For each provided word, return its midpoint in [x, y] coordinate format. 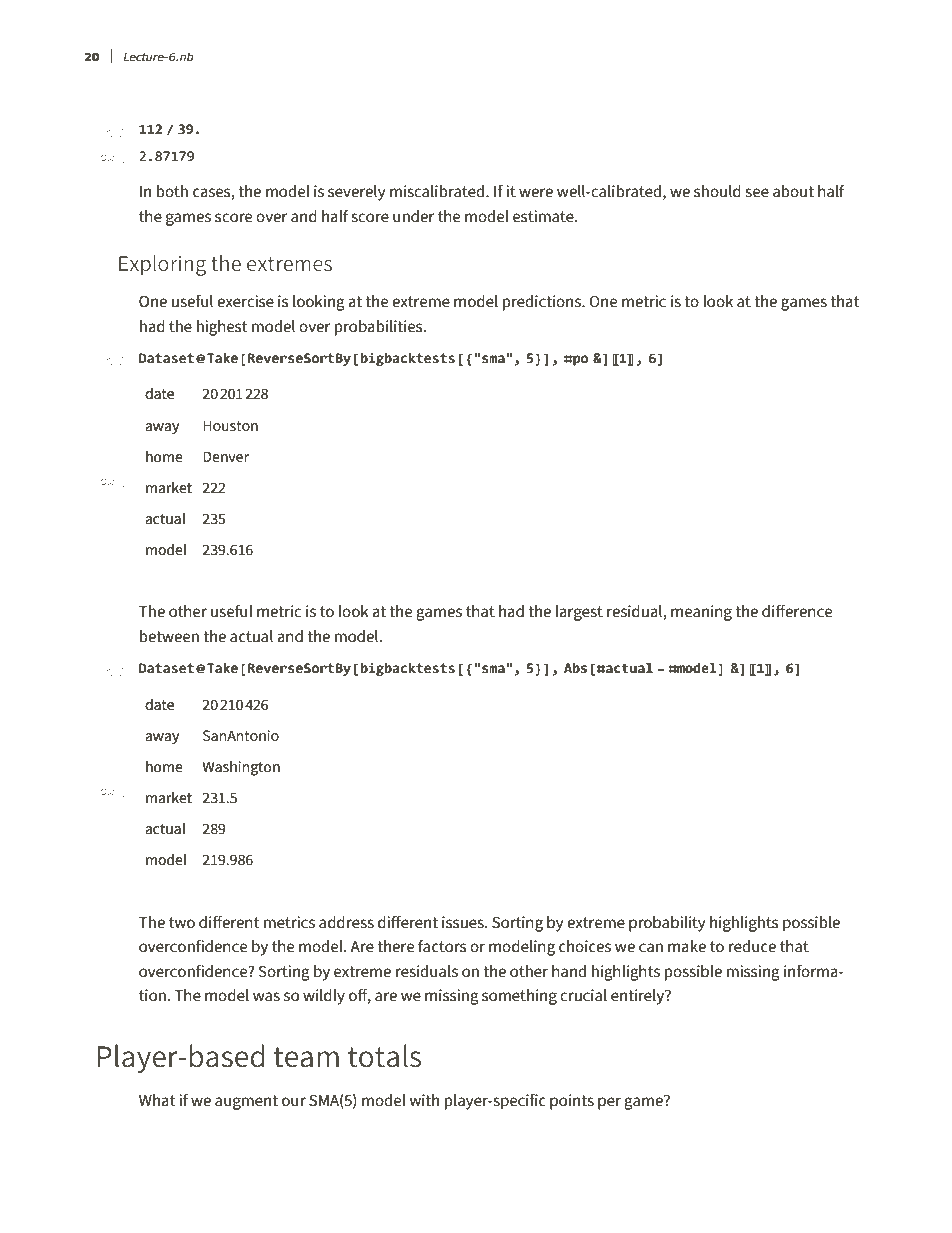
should [717, 191]
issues [464, 922]
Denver [226, 457]
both [172, 191]
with [424, 1100]
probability [667, 924]
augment [246, 1102]
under [413, 216]
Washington [241, 768]
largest [579, 613]
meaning [701, 613]
